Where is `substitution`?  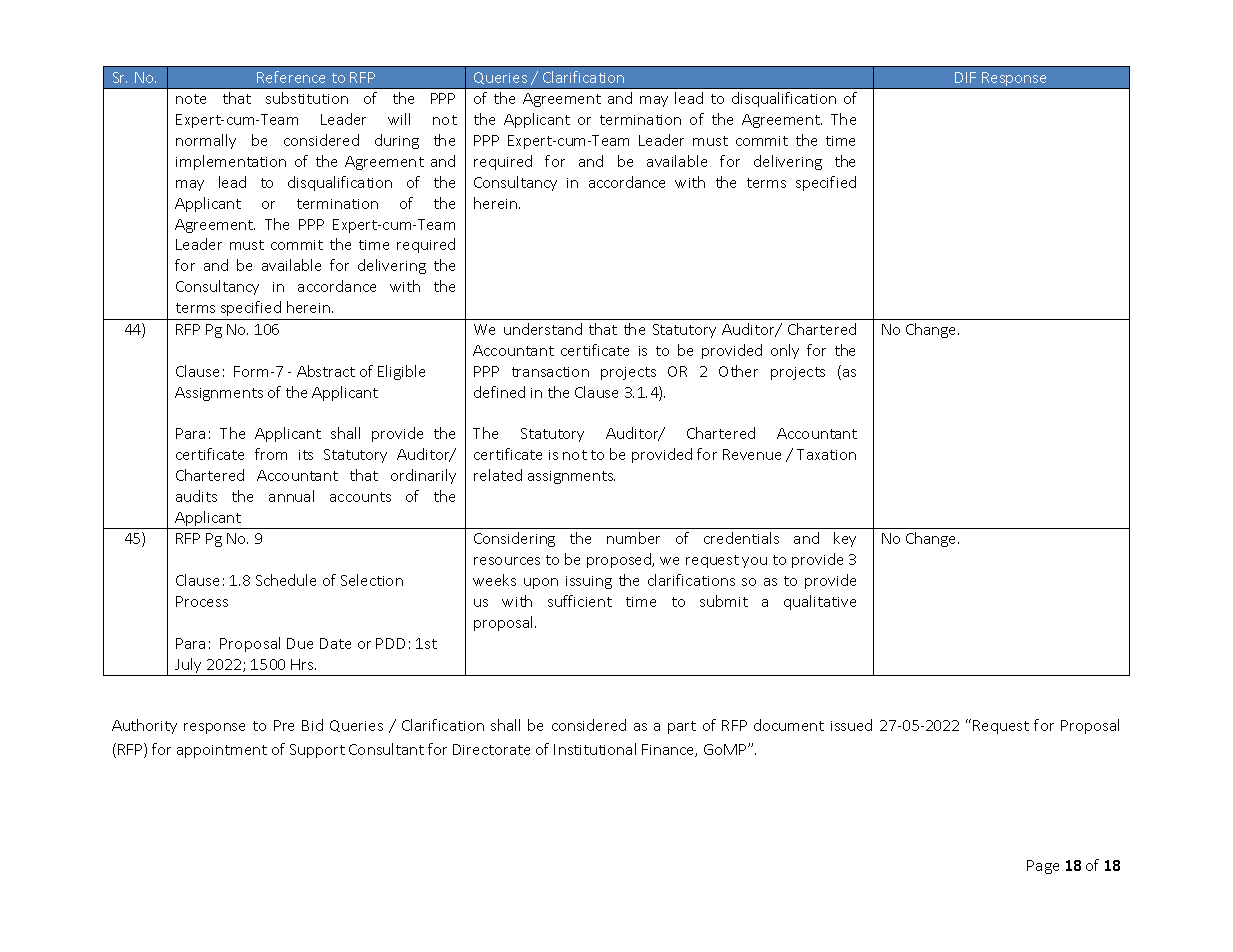 substitution is located at coordinates (307, 98).
